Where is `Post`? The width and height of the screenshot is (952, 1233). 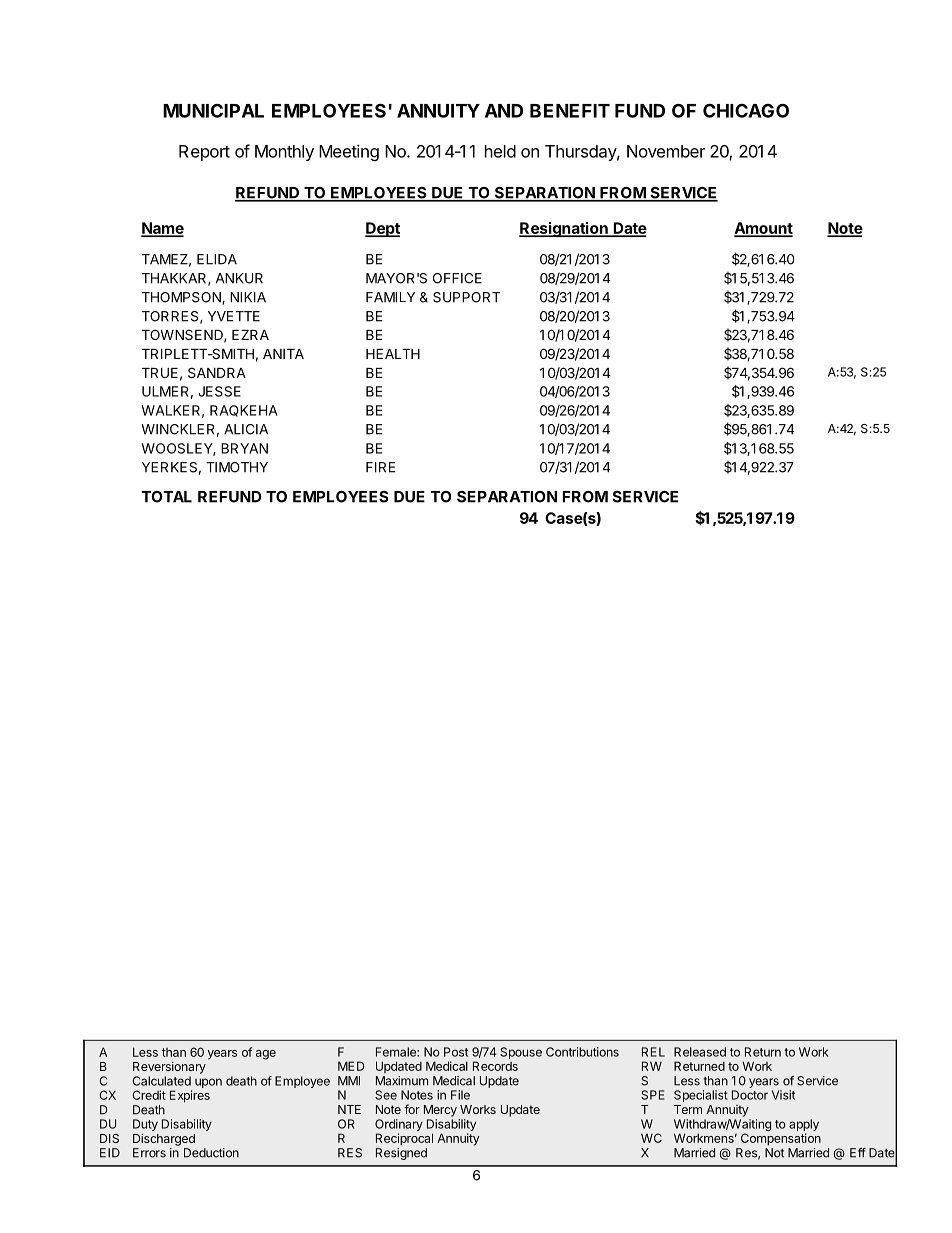
Post is located at coordinates (456, 1052).
